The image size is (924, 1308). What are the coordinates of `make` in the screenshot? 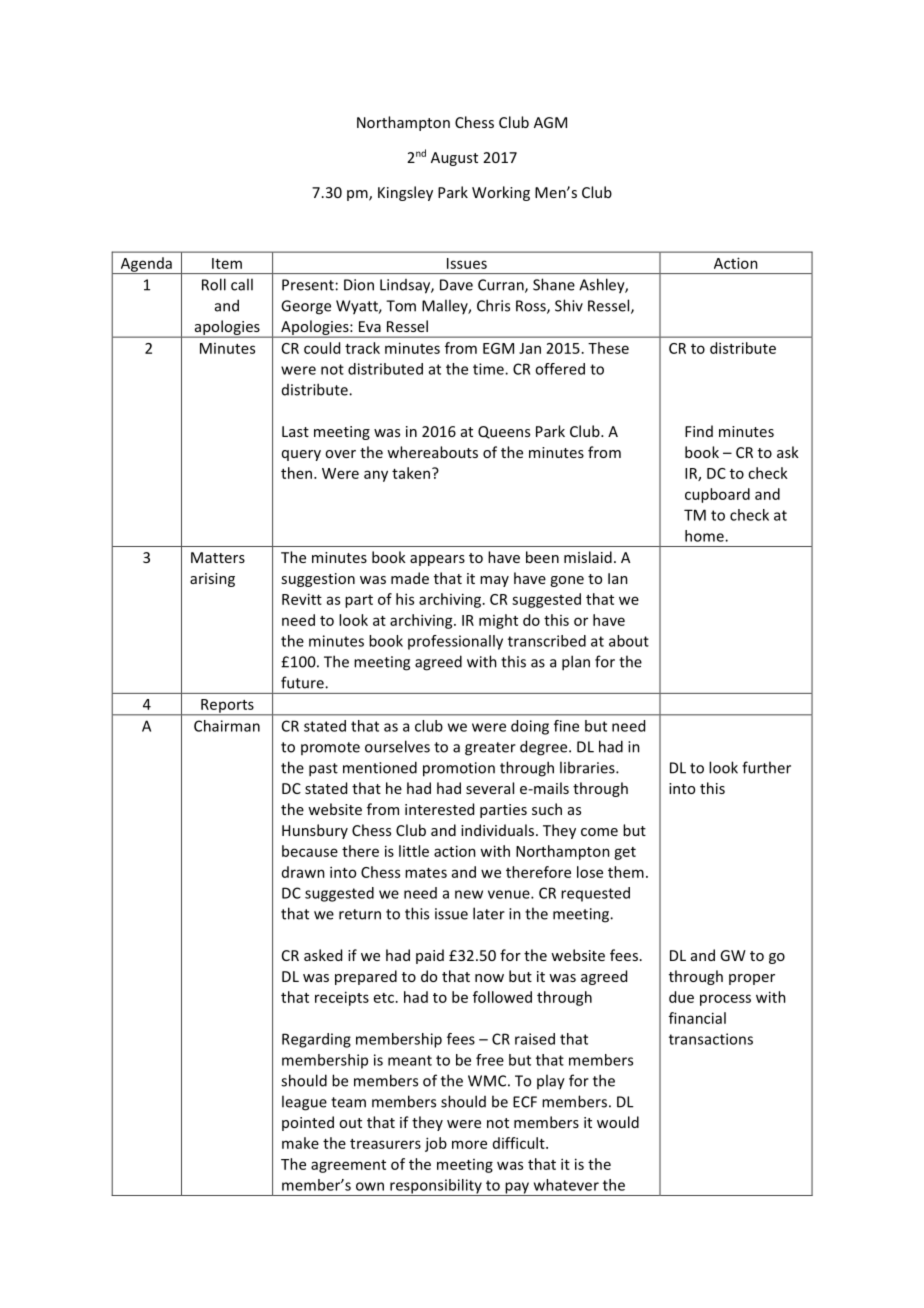 It's located at (300, 1143).
